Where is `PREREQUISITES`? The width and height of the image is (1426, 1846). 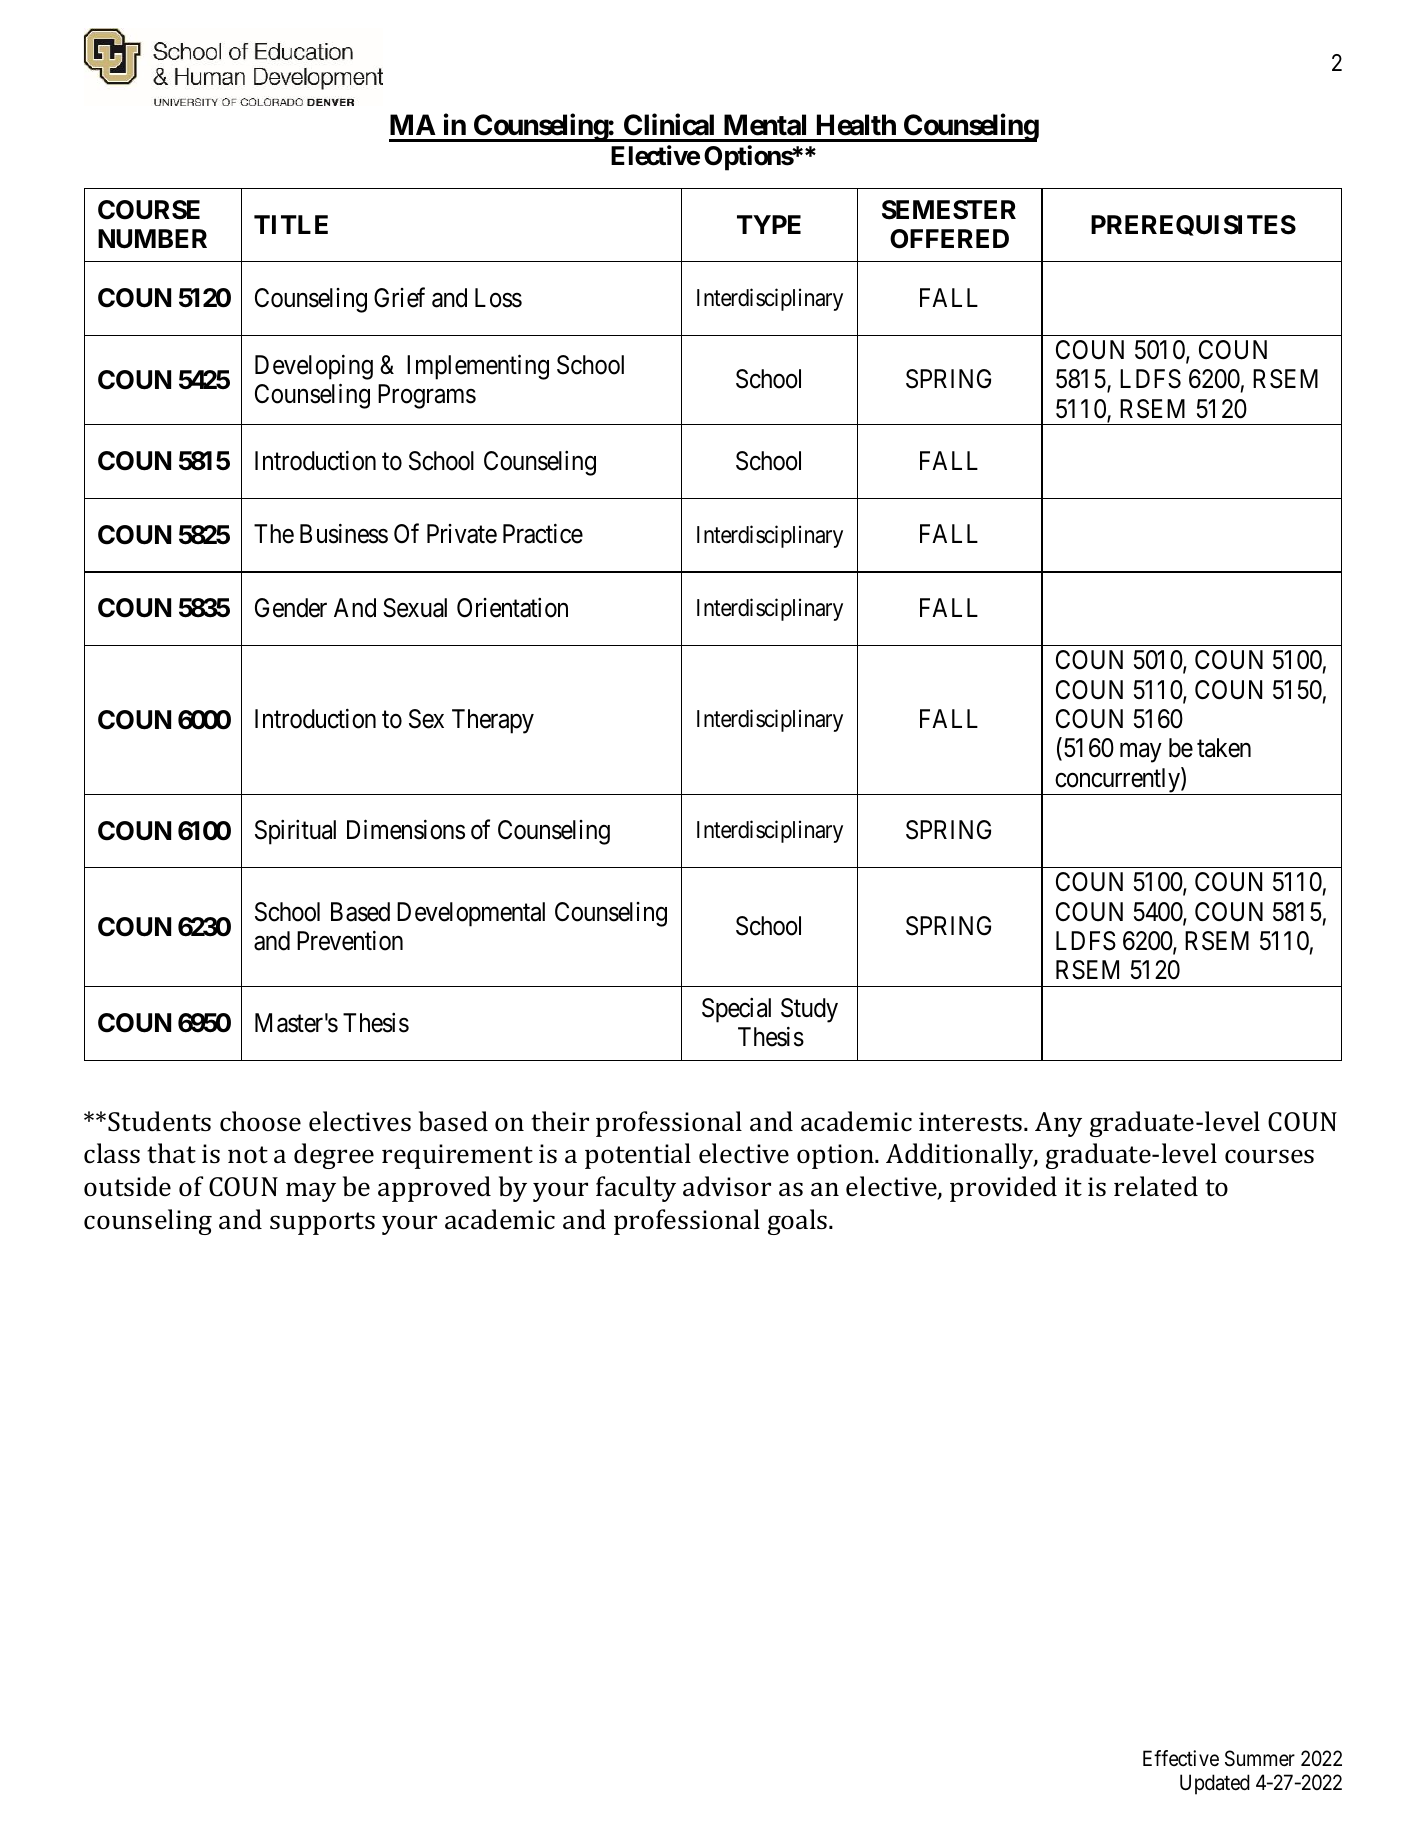
PREREQUISITES is located at coordinates (1193, 225).
